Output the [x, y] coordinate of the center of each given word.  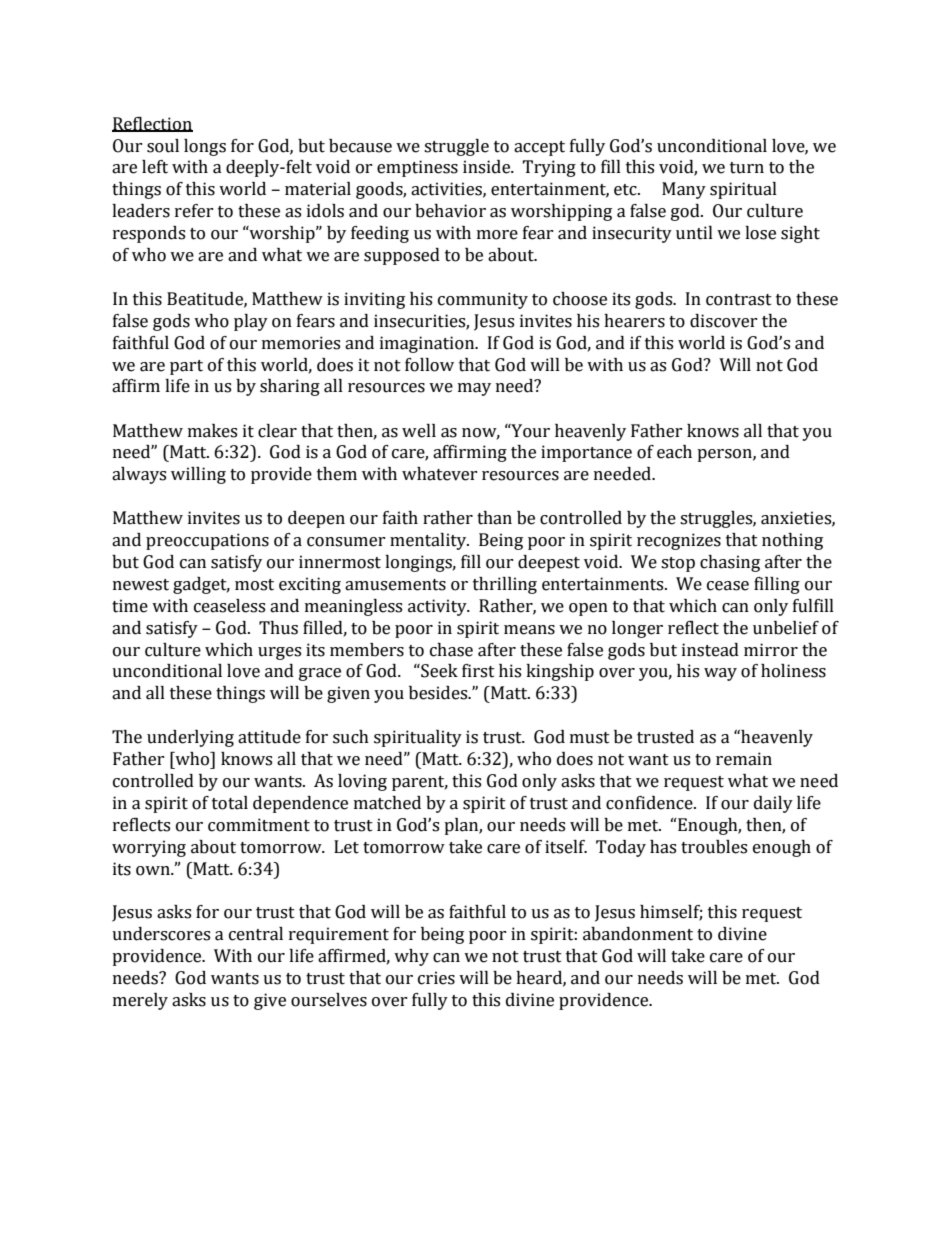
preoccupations [207, 541]
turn [747, 168]
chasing [730, 563]
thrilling [505, 585]
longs [205, 147]
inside [488, 167]
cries [436, 978]
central [256, 934]
